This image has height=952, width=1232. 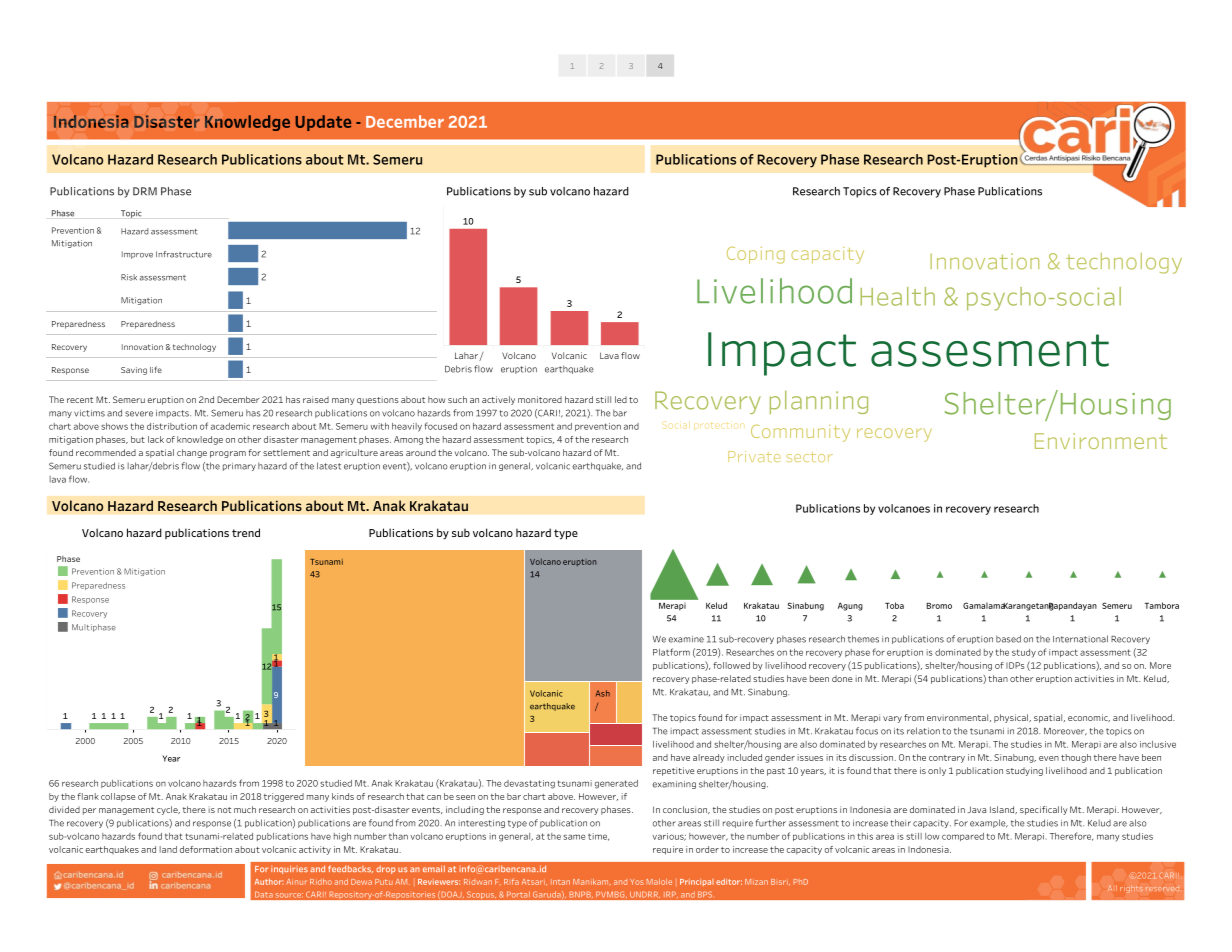 I want to click on Coping, so click(x=756, y=255).
